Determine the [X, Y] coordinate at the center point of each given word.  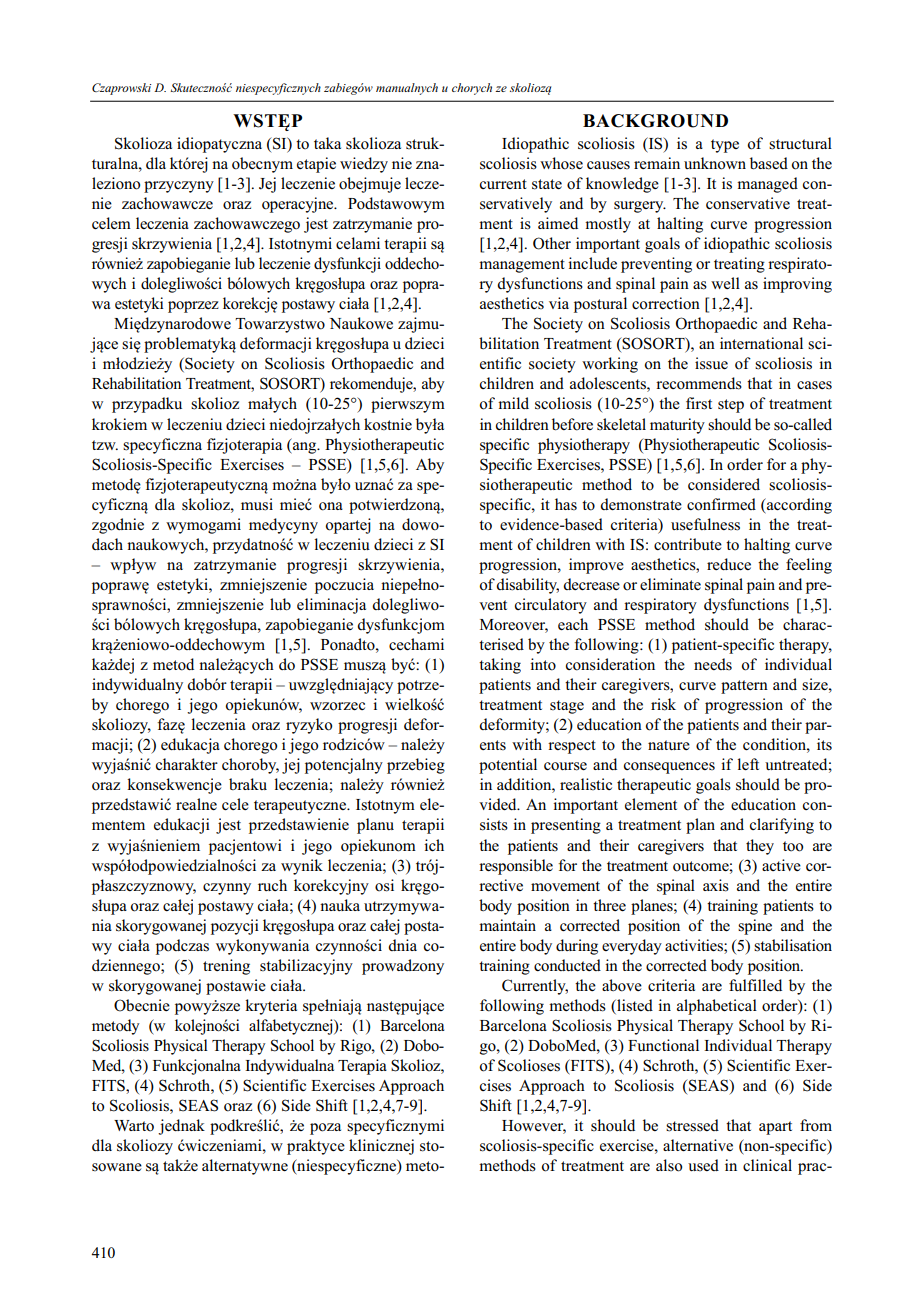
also [669, 1165]
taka [327, 143]
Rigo [356, 1047]
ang [305, 448]
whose [561, 163]
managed [767, 185]
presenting [566, 826]
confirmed [721, 504]
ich [434, 845]
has [566, 504]
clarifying [782, 826]
